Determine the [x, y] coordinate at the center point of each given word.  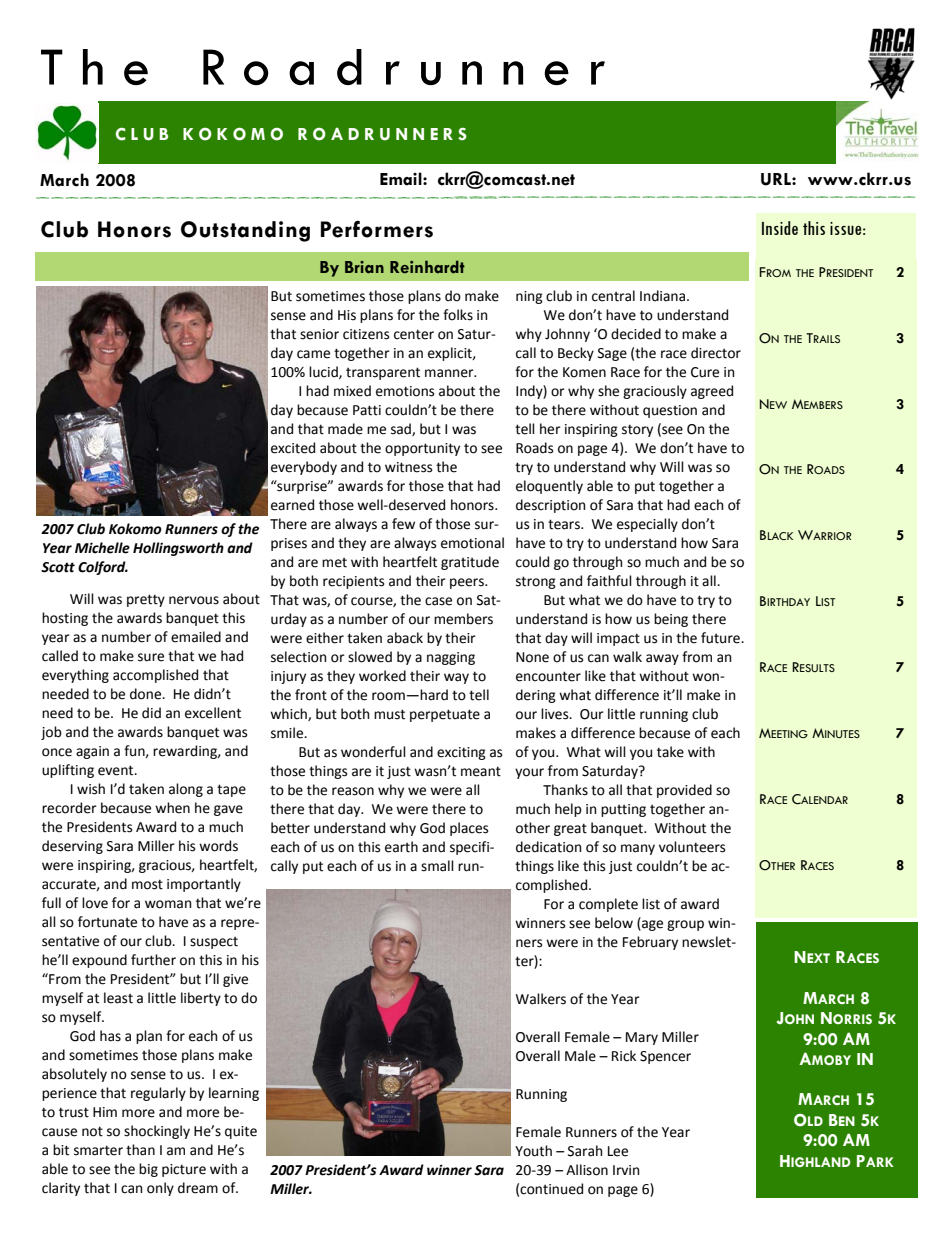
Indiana [664, 296]
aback [405, 638]
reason [353, 791]
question [670, 411]
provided [684, 791]
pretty [146, 600]
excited [293, 448]
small [437, 866]
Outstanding [245, 231]
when [172, 808]
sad [402, 429]
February [650, 943]
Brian [364, 267]
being [671, 620]
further [153, 960]
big [148, 1170]
